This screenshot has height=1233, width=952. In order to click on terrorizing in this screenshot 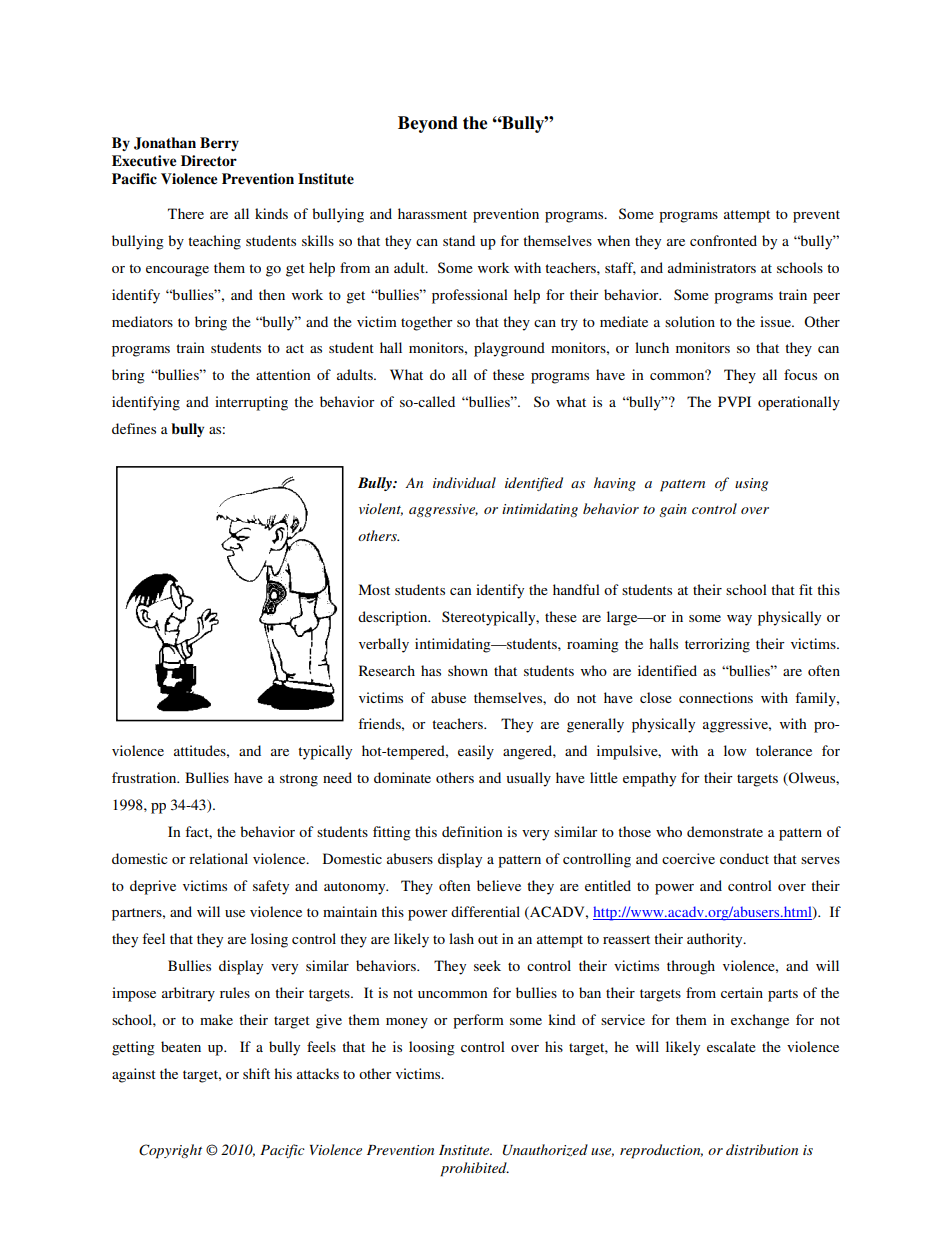, I will do `click(717, 645)`.
